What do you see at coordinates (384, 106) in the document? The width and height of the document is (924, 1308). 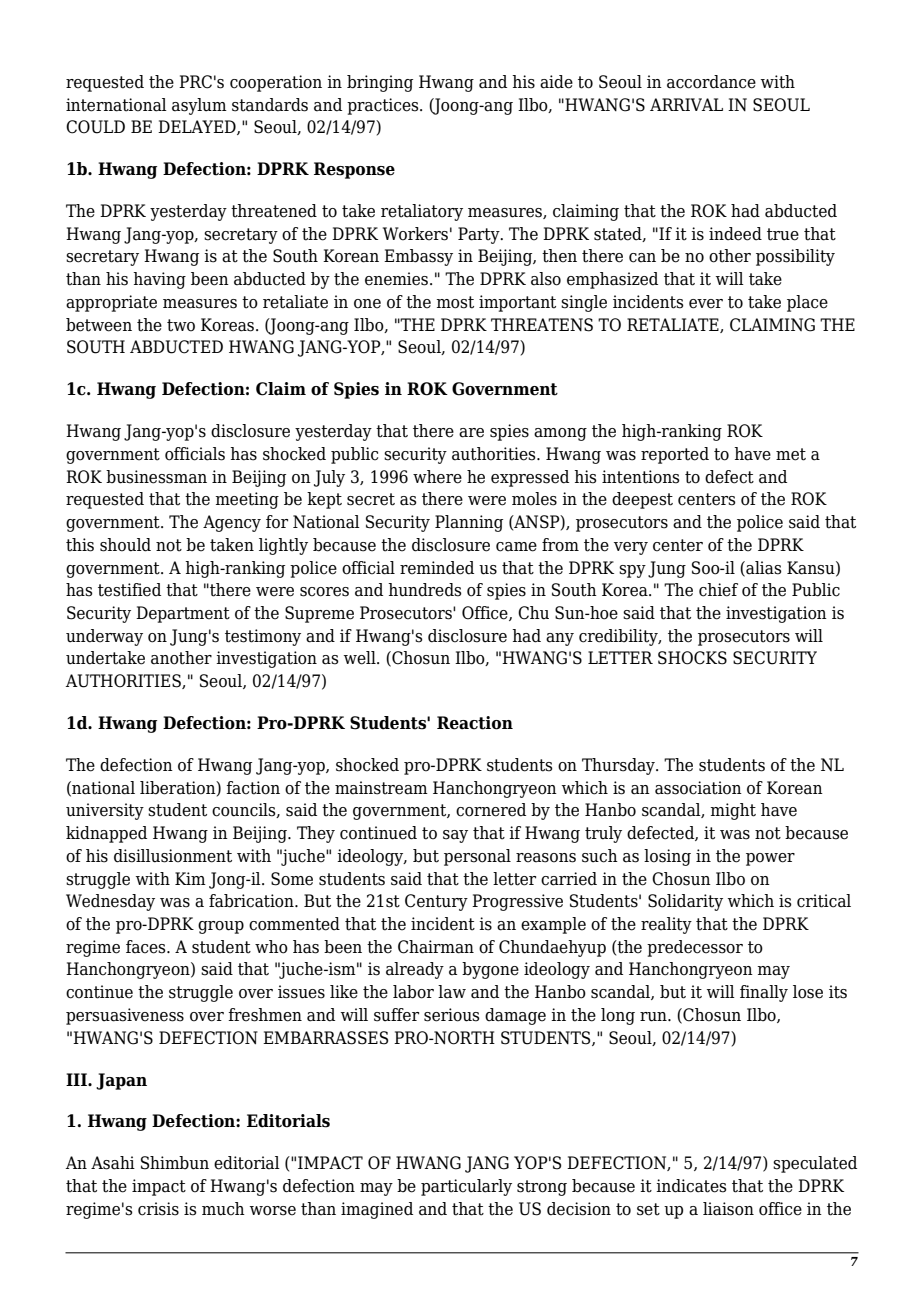 I see `practices` at bounding box center [384, 106].
